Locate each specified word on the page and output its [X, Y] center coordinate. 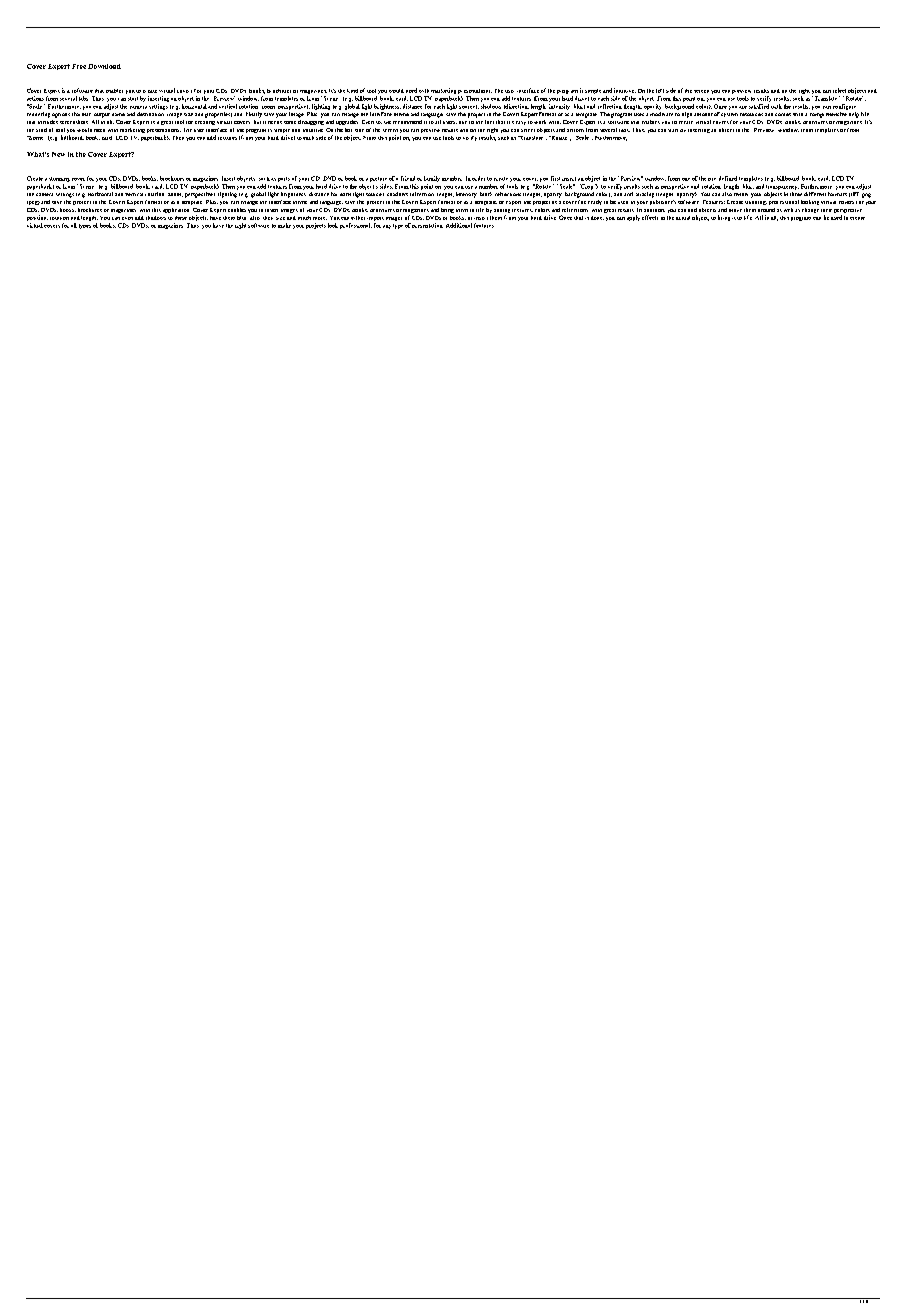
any [387, 227]
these [181, 218]
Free [79, 66]
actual [683, 218]
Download [104, 66]
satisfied [759, 106]
